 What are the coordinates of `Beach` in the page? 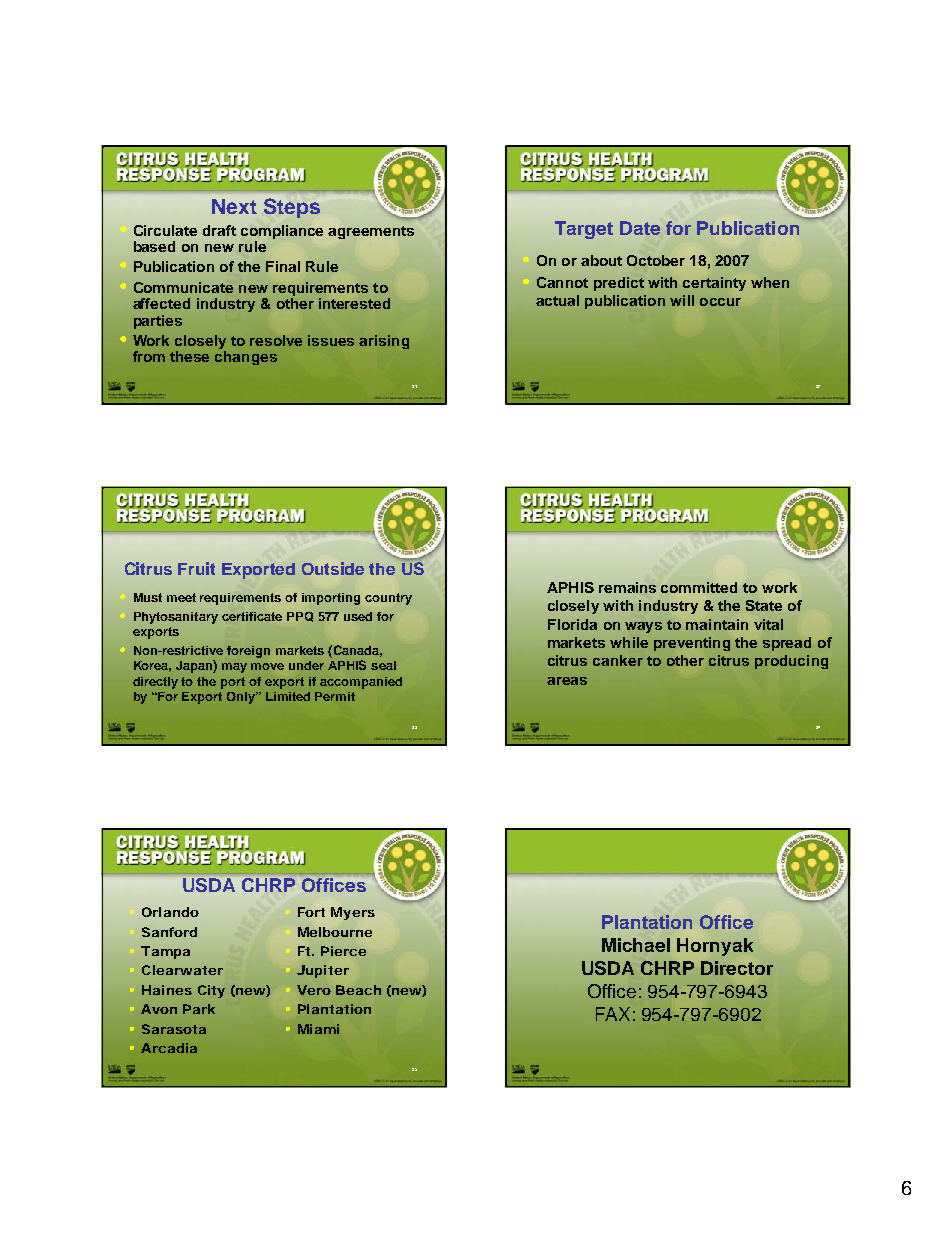 It's located at (358, 990).
